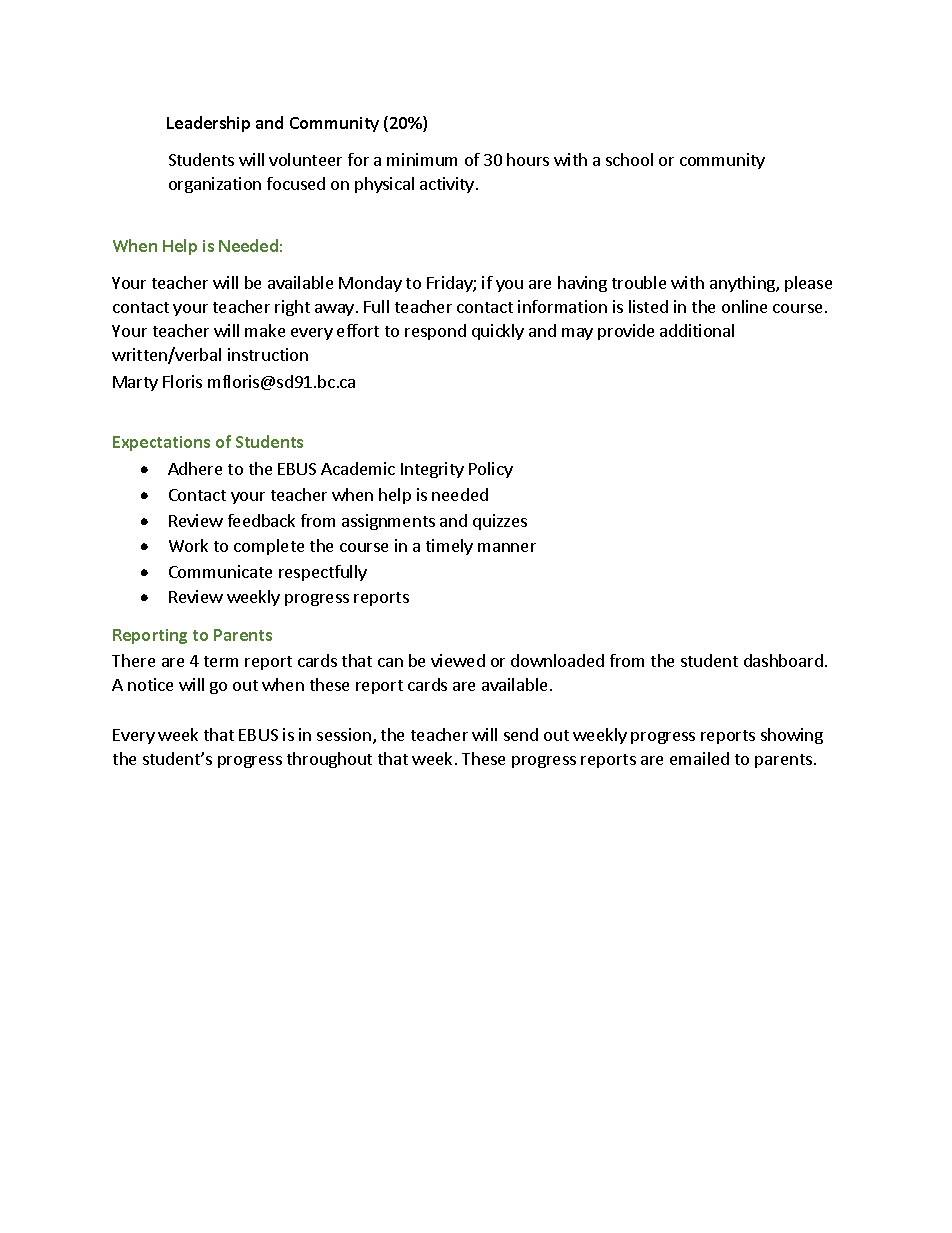 This page has height=1233, width=952. Describe the element at coordinates (188, 545) in the page. I see `Work` at that location.
